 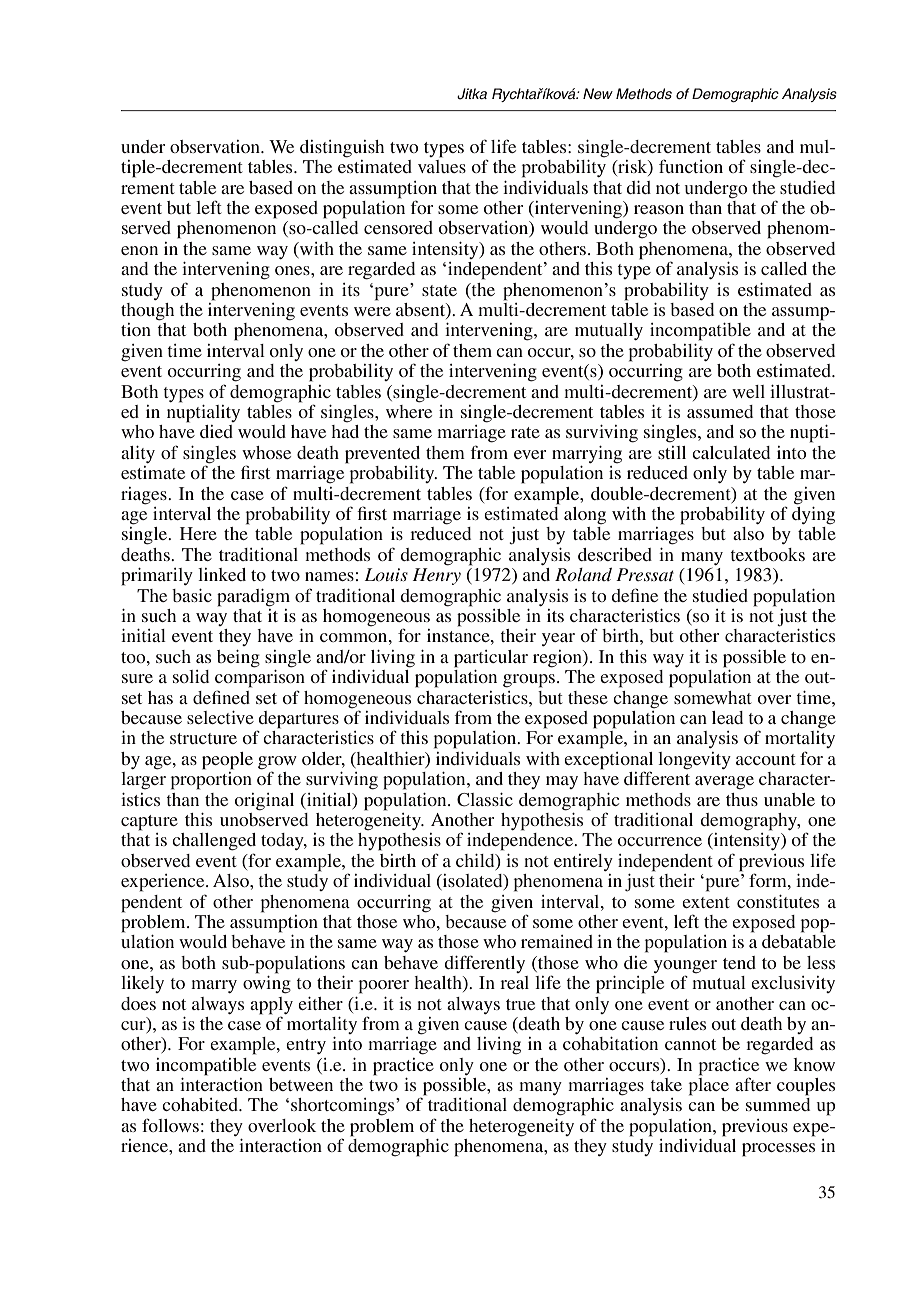 I want to click on calculated, so click(x=731, y=452).
